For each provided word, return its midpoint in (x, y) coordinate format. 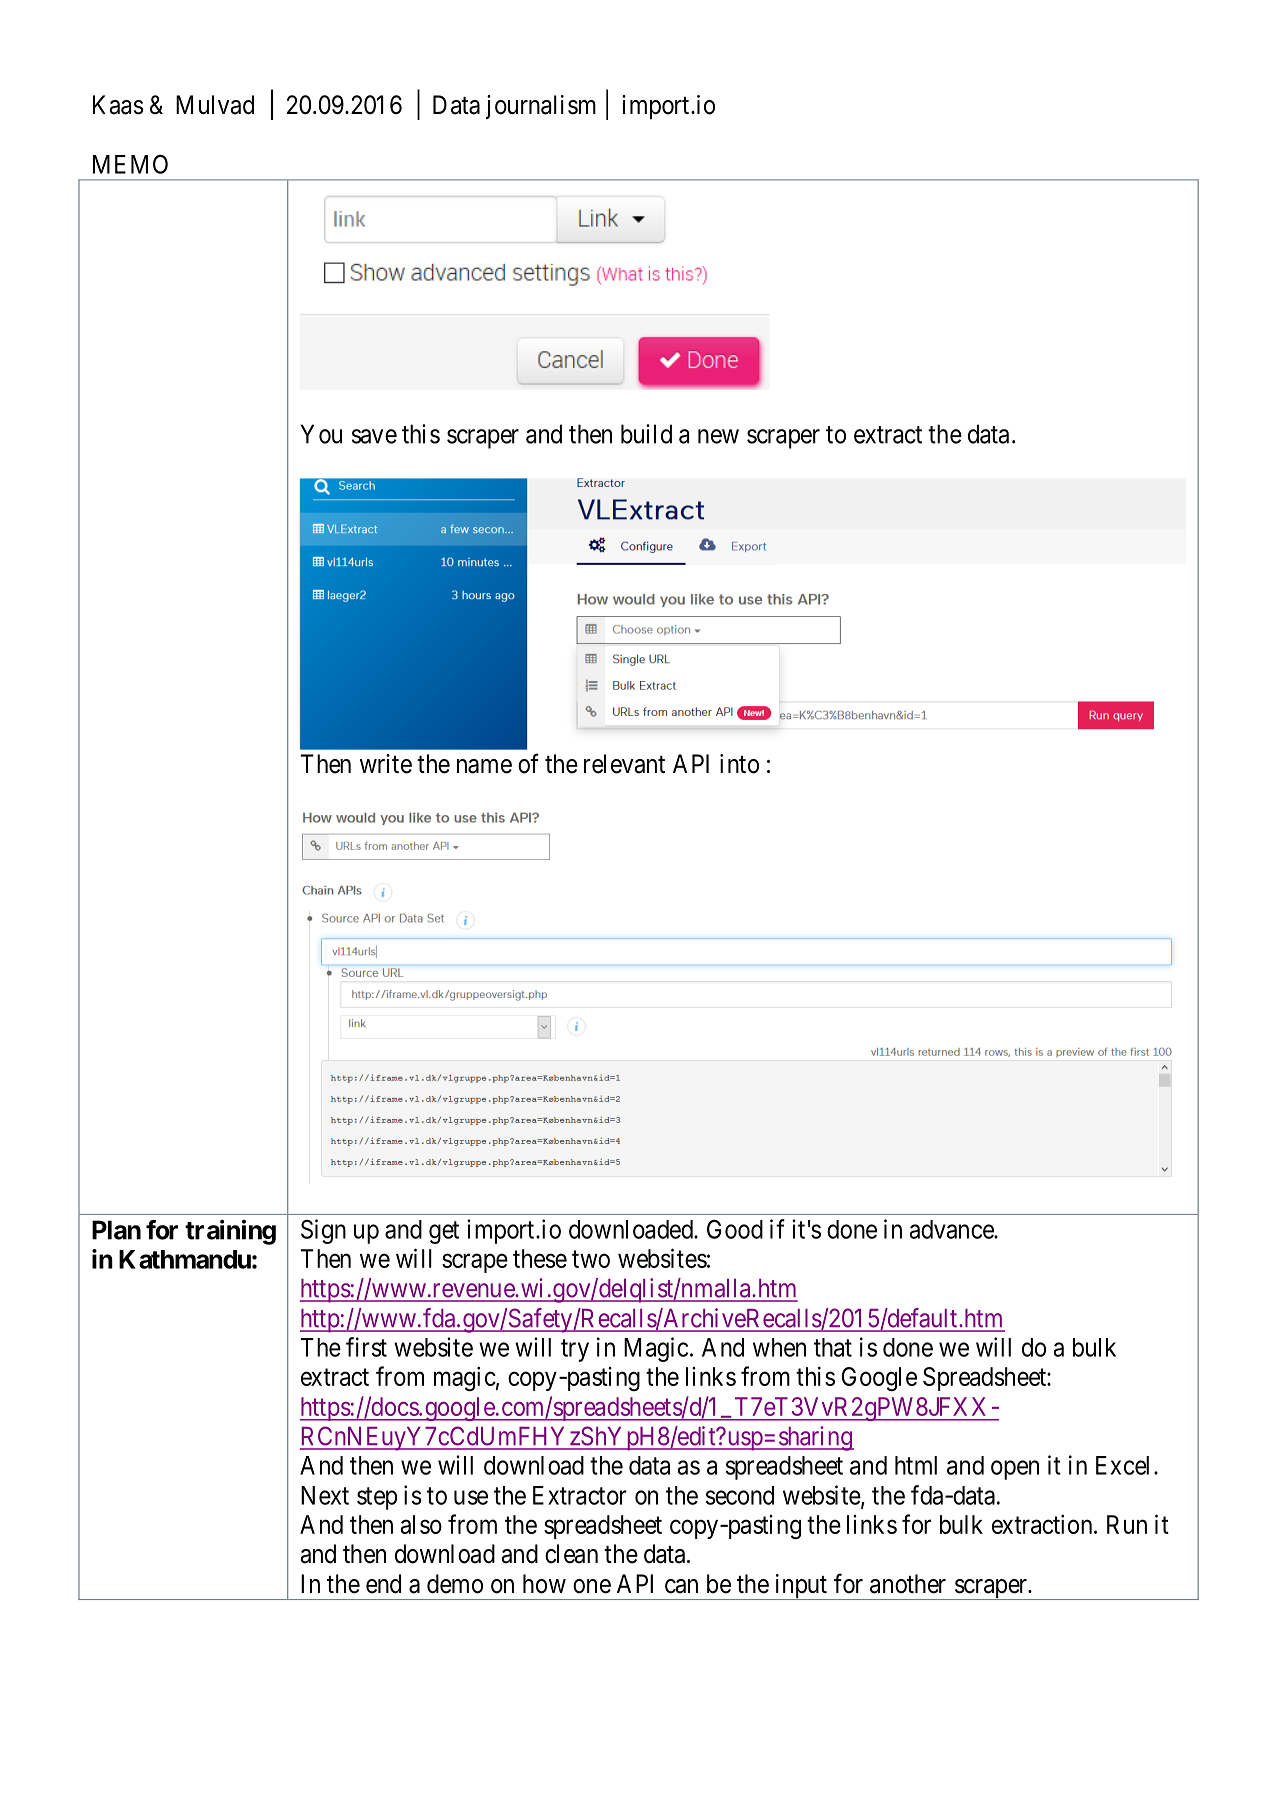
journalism (541, 107)
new (718, 436)
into (739, 764)
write (386, 764)
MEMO (130, 164)
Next (325, 1495)
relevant (624, 764)
